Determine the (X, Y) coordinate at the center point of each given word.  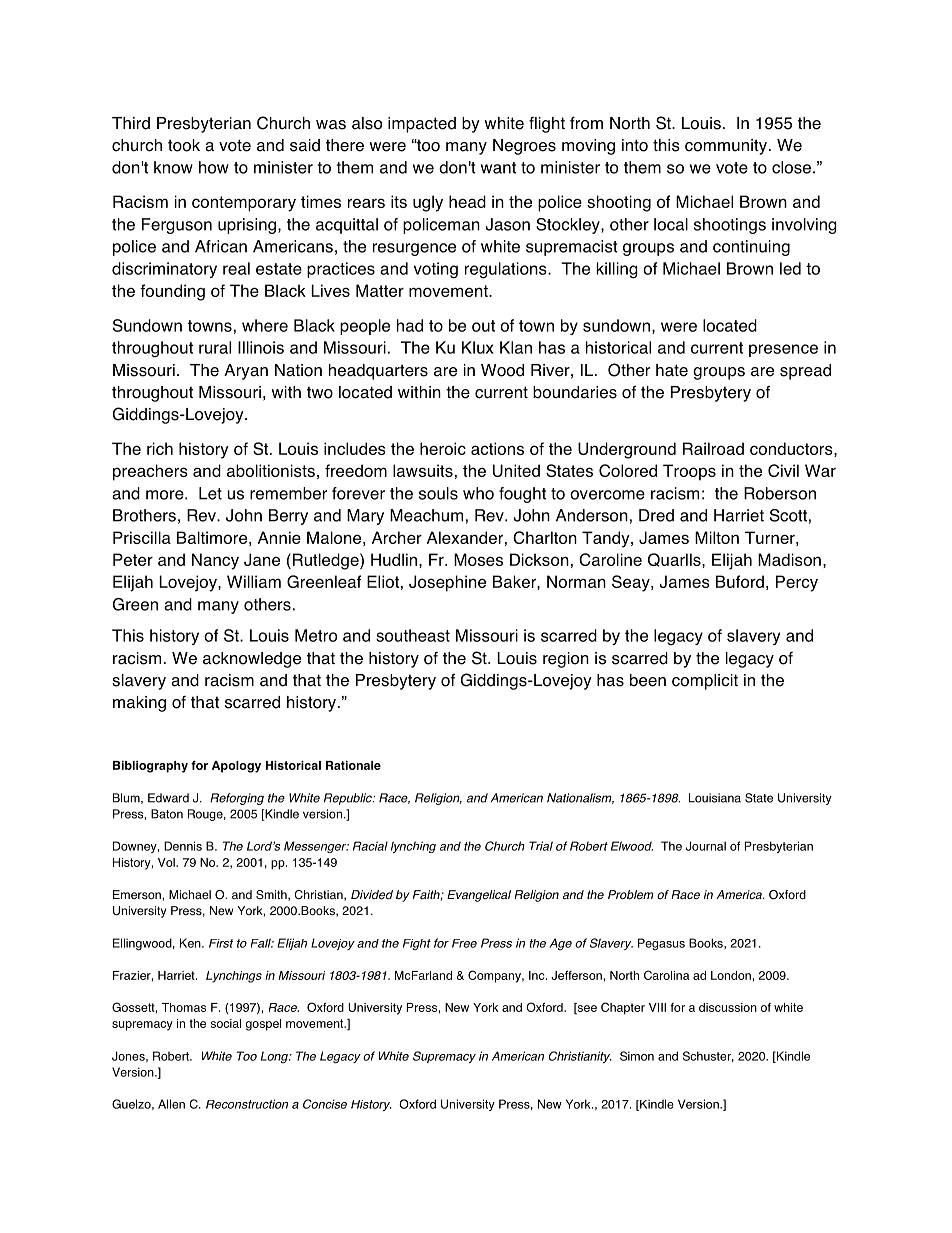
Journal (706, 846)
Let (210, 493)
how (214, 167)
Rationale (353, 765)
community (726, 147)
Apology (236, 767)
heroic (443, 448)
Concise (325, 1104)
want (498, 168)
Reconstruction (247, 1104)
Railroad (713, 448)
